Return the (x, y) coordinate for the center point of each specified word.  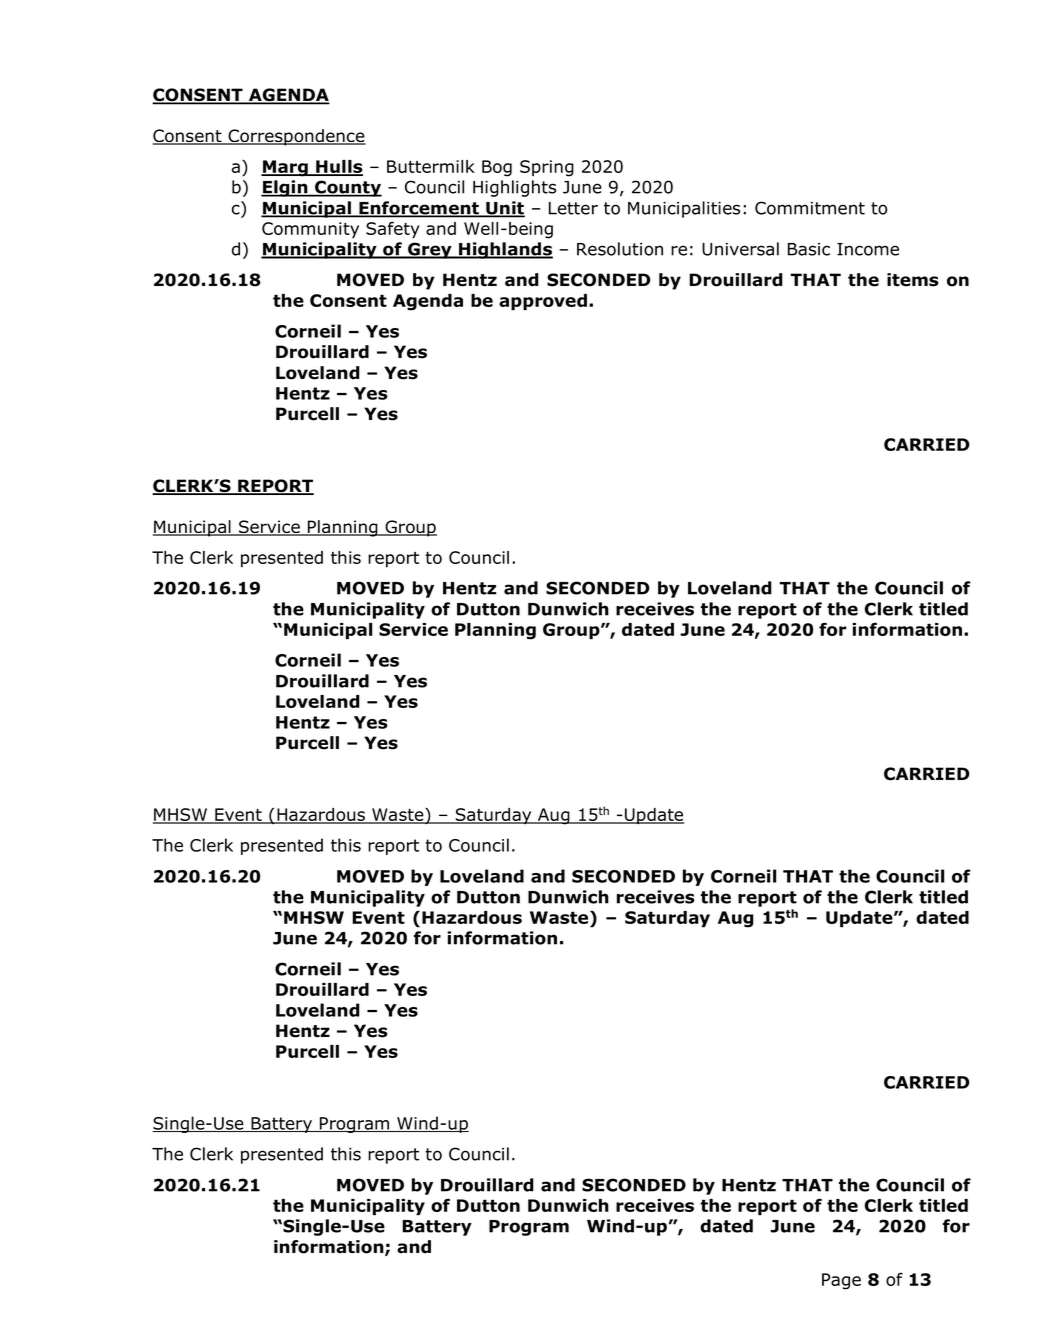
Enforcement (419, 209)
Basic (809, 249)
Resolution (620, 249)
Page (841, 1281)
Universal (740, 249)
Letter (573, 208)
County (347, 188)
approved (543, 302)
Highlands (505, 250)
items (913, 280)
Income (868, 249)
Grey (430, 250)
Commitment (810, 208)
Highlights (514, 188)
